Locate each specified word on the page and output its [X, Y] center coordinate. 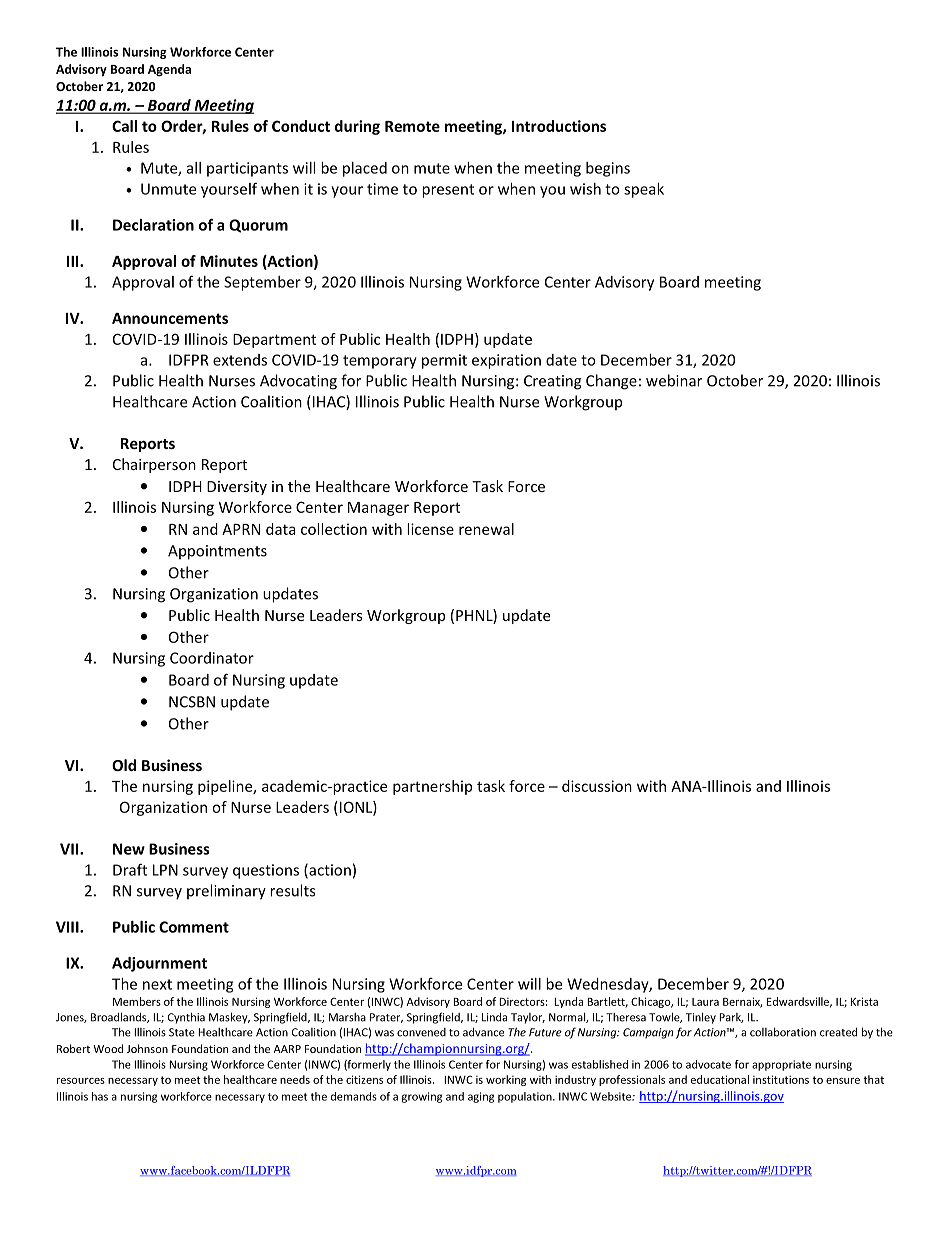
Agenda [169, 70]
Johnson [147, 1048]
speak [644, 190]
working [506, 1080]
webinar [674, 380]
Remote [412, 126]
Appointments [217, 552]
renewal [486, 529]
